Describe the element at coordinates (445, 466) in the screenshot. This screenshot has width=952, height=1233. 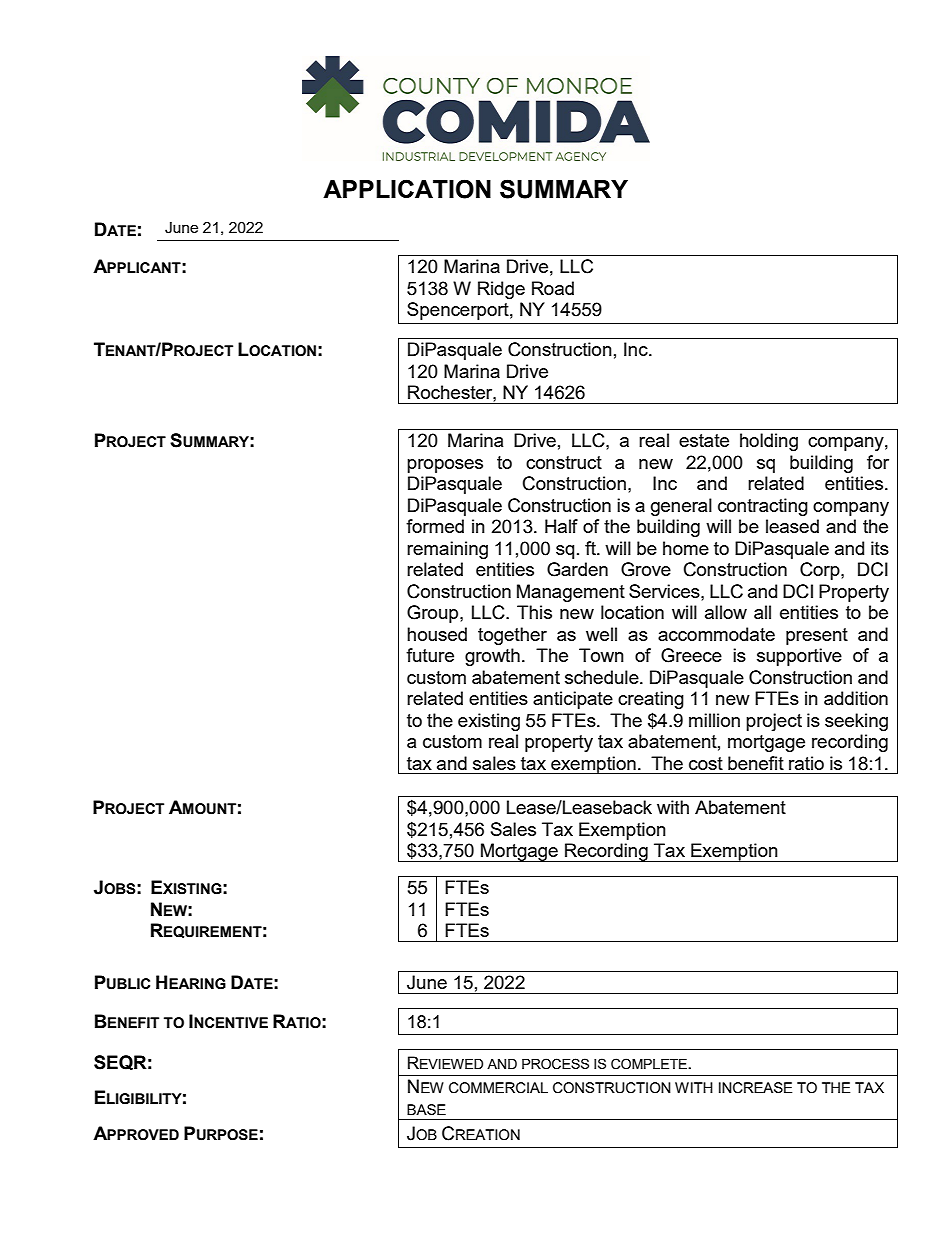
I see `proposes` at that location.
